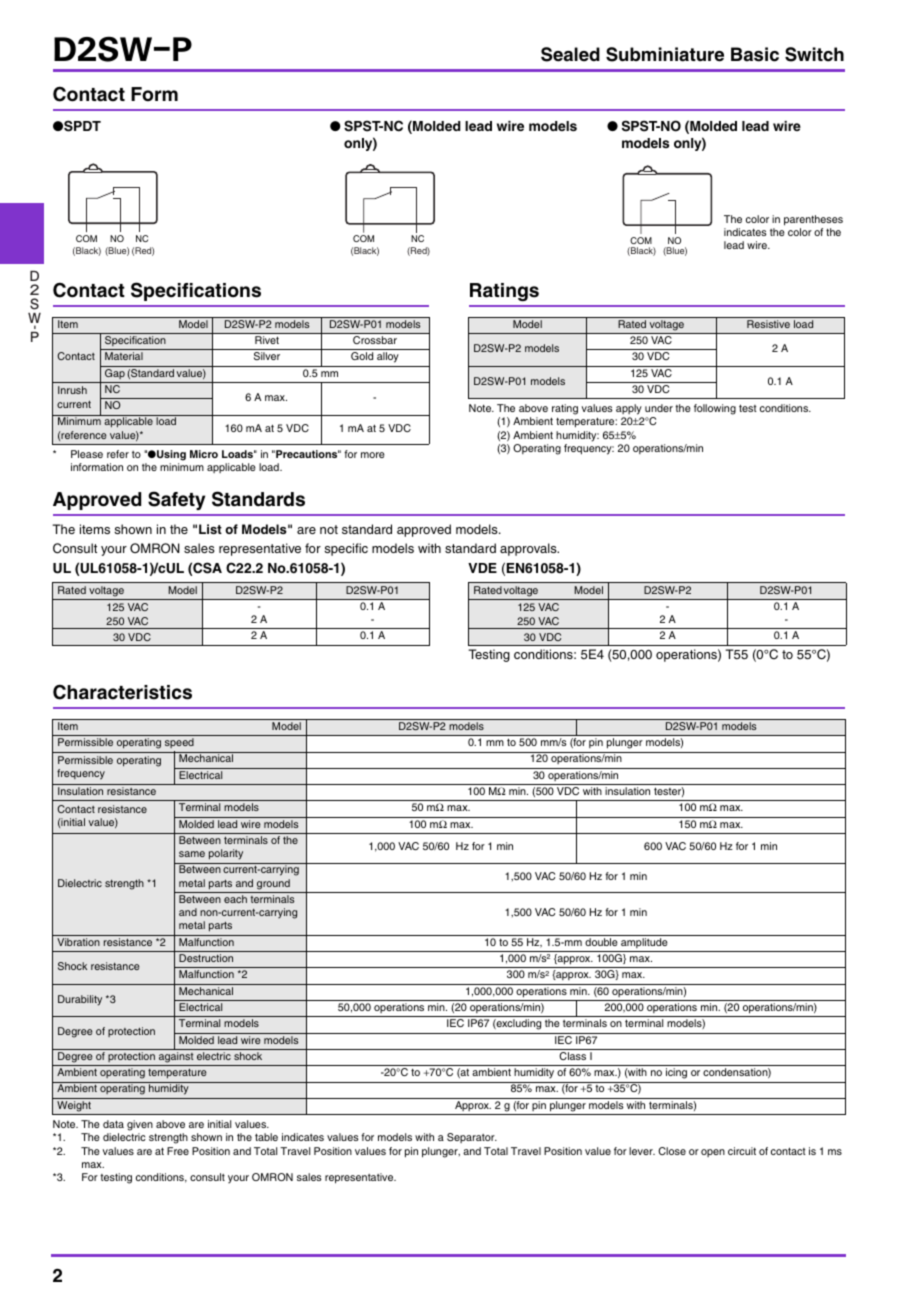 The height and width of the page is (1308, 924). What do you see at coordinates (226, 854) in the page?
I see `polarity` at bounding box center [226, 854].
